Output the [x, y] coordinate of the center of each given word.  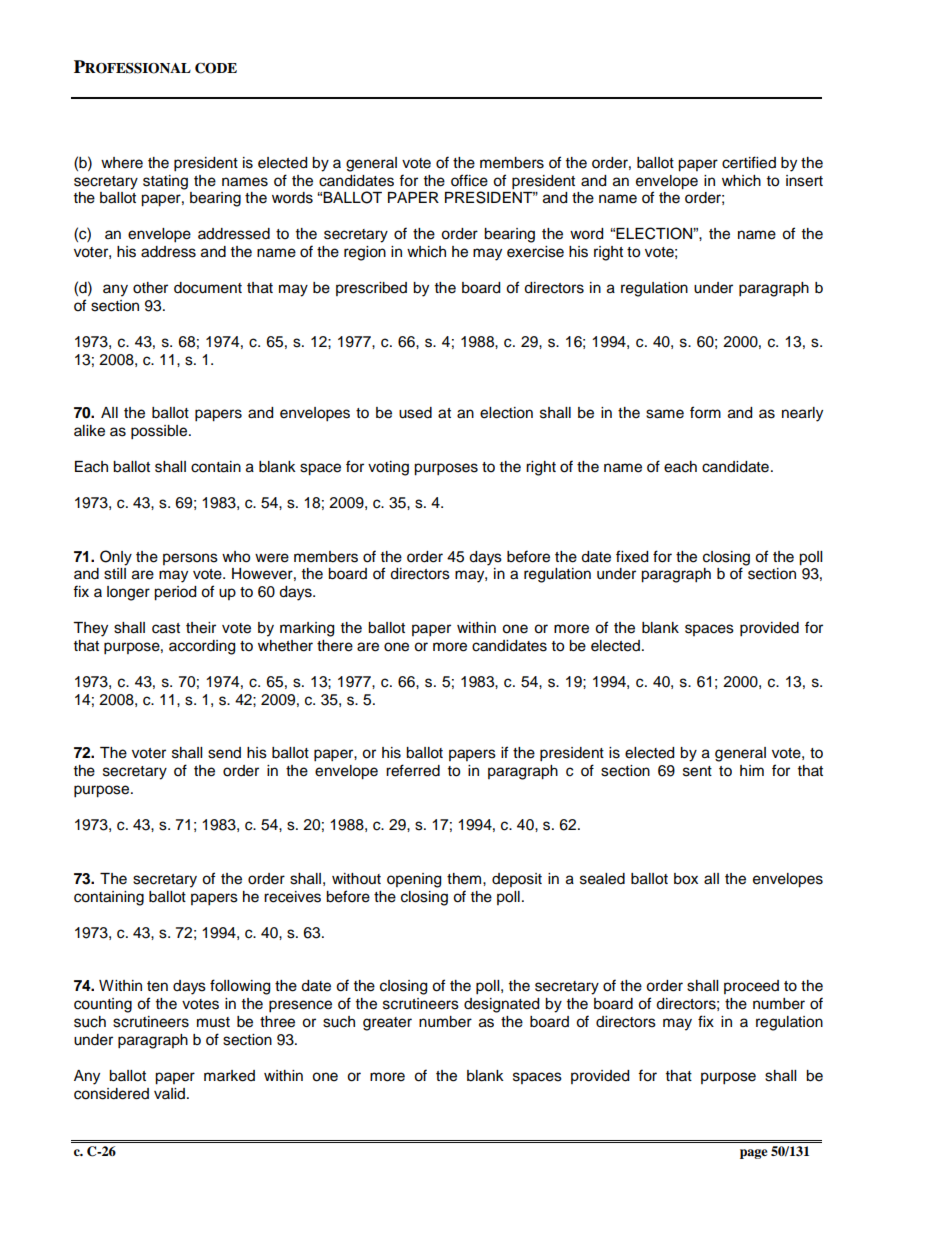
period [175, 593]
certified [749, 162]
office [469, 180]
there [335, 646]
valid [171, 1093]
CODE [216, 68]
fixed [632, 556]
